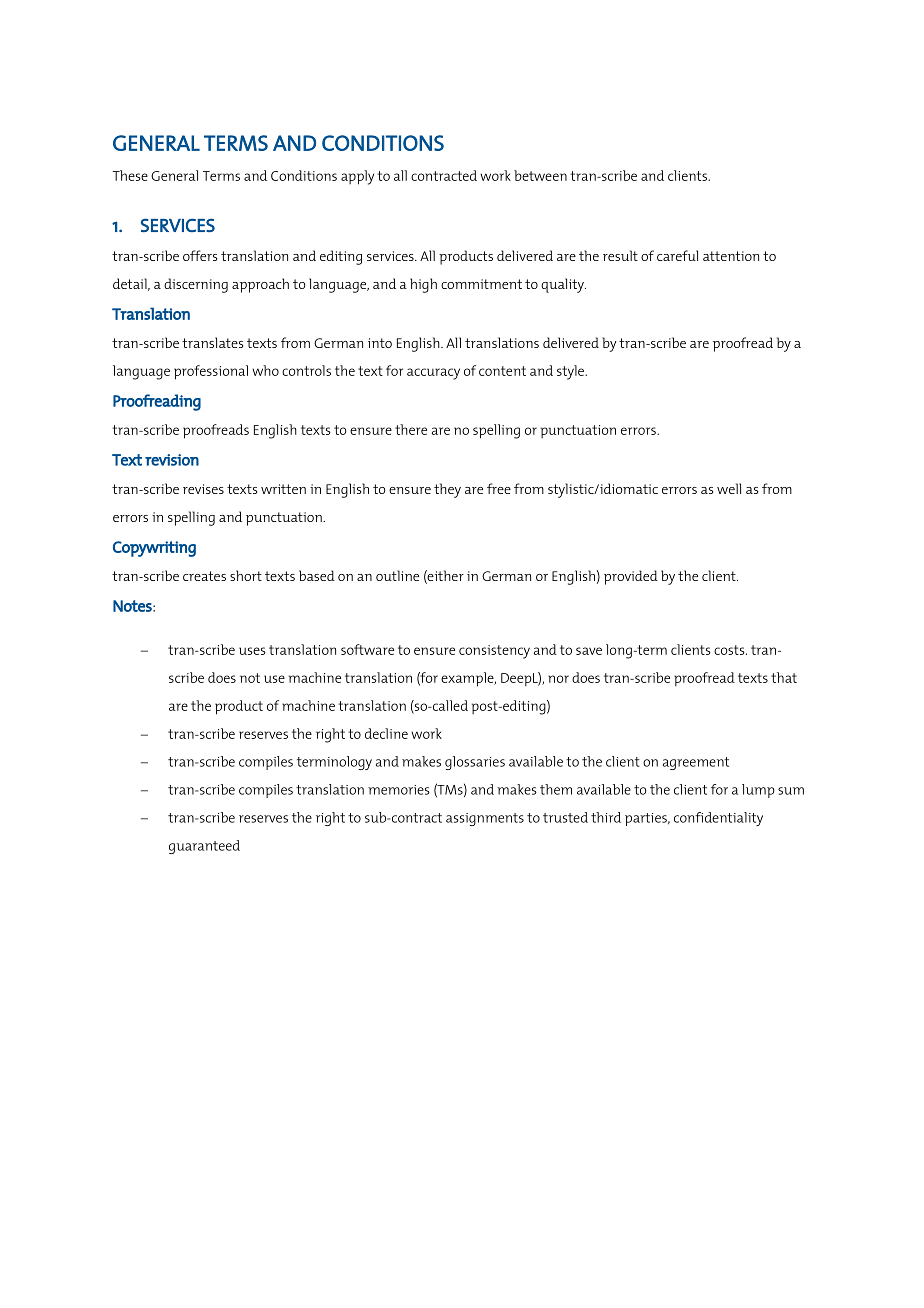 This screenshot has height=1308, width=924. Describe the element at coordinates (540, 175) in the screenshot. I see `between` at that location.
